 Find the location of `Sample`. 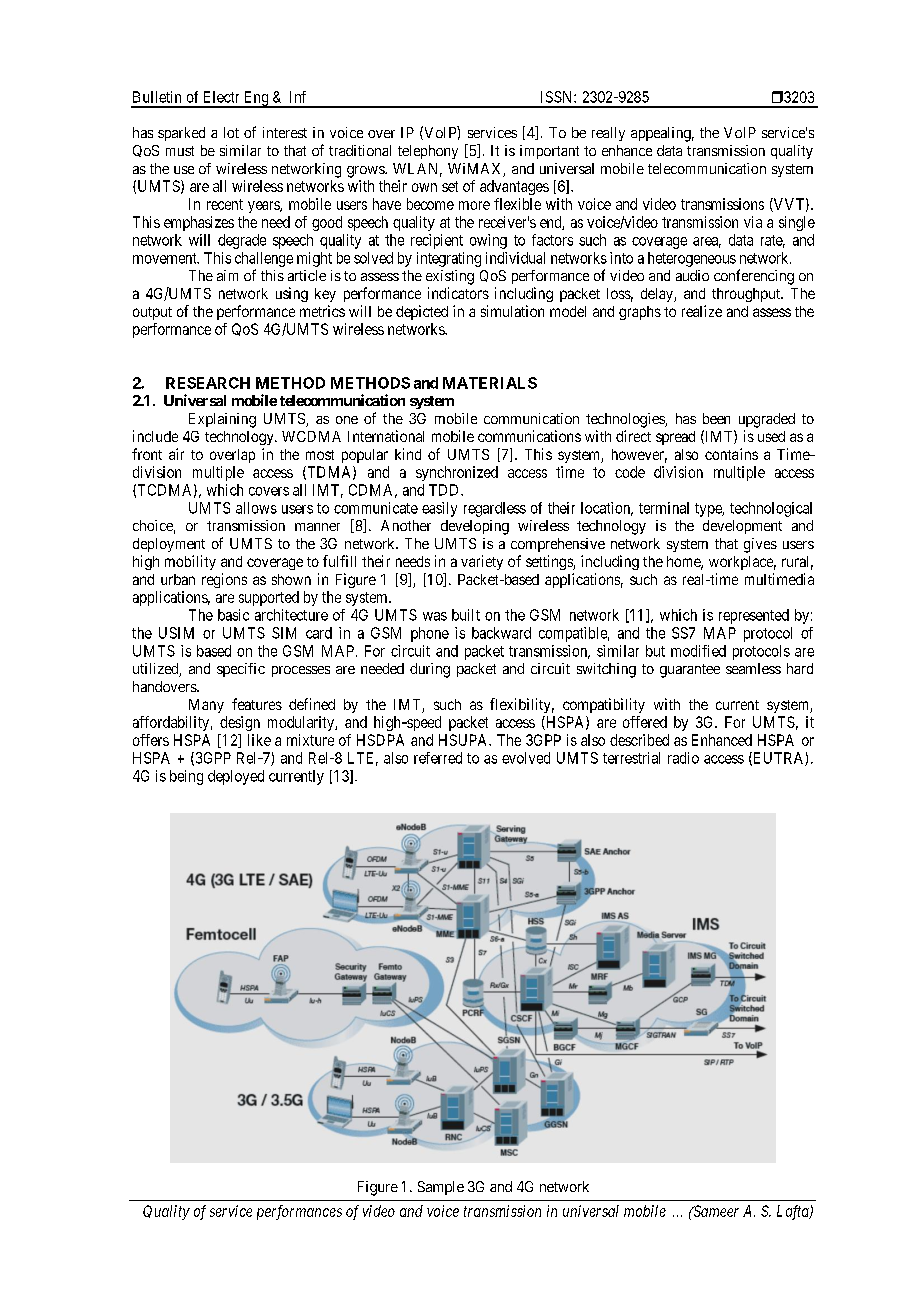

Sample is located at coordinates (441, 1188).
